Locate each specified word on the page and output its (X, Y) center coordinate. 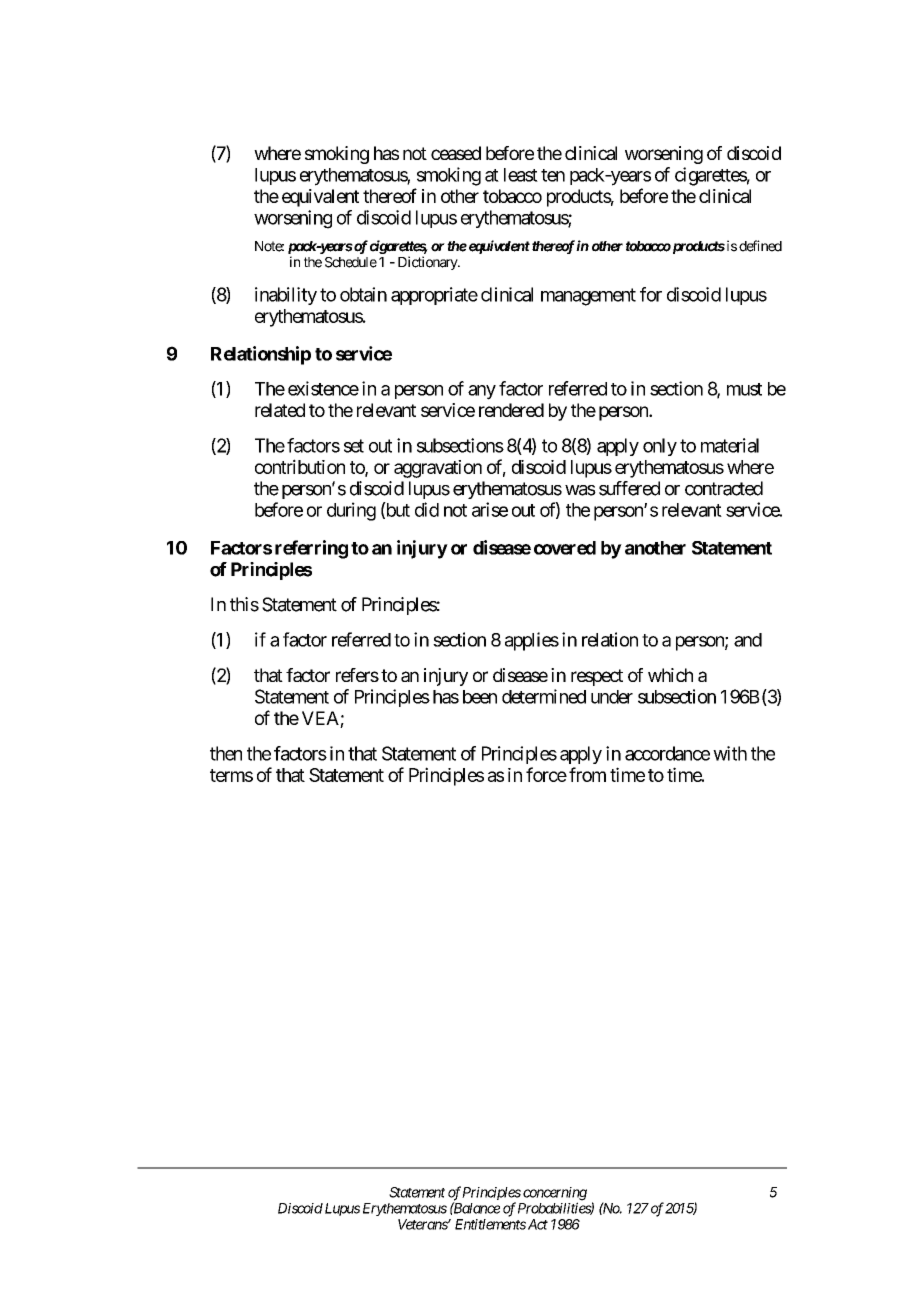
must (744, 389)
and (748, 640)
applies (532, 641)
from (587, 774)
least (521, 175)
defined (760, 246)
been (480, 697)
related (280, 410)
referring (311, 549)
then (226, 753)
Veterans (423, 1224)
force (546, 774)
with (730, 753)
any (482, 392)
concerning (555, 1195)
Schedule (351, 262)
